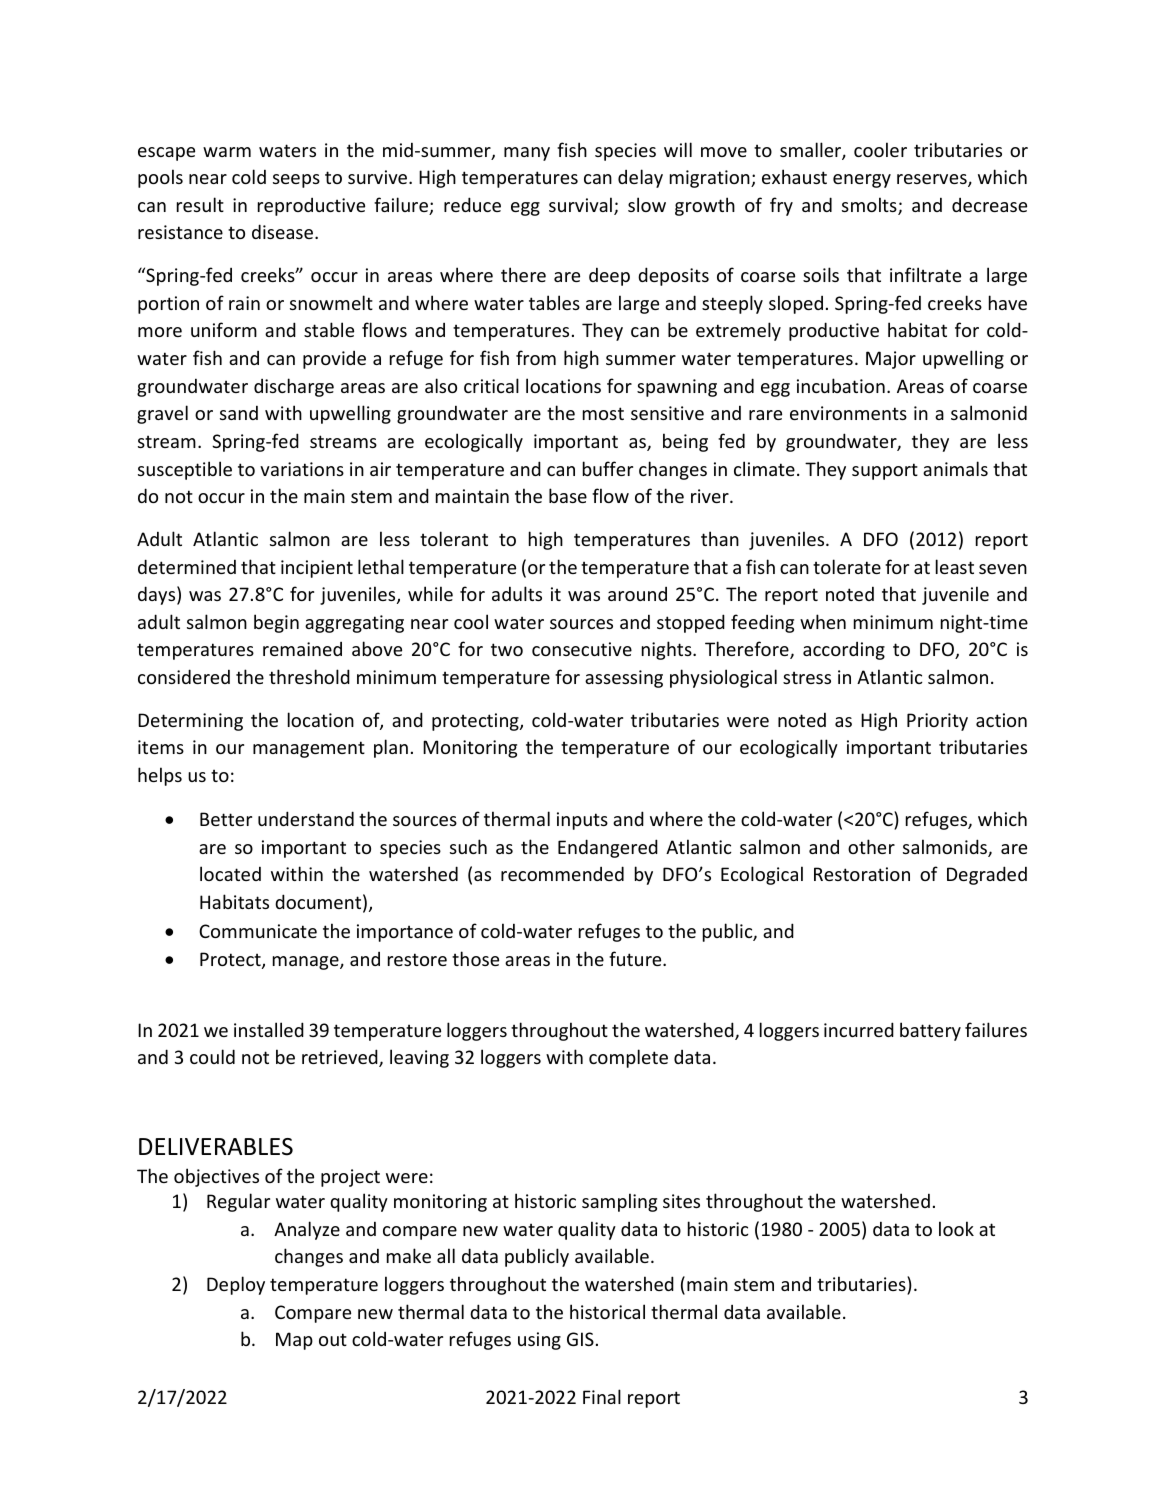 The width and height of the screenshot is (1166, 1509). What do you see at coordinates (269, 1029) in the screenshot?
I see `installed` at bounding box center [269, 1029].
